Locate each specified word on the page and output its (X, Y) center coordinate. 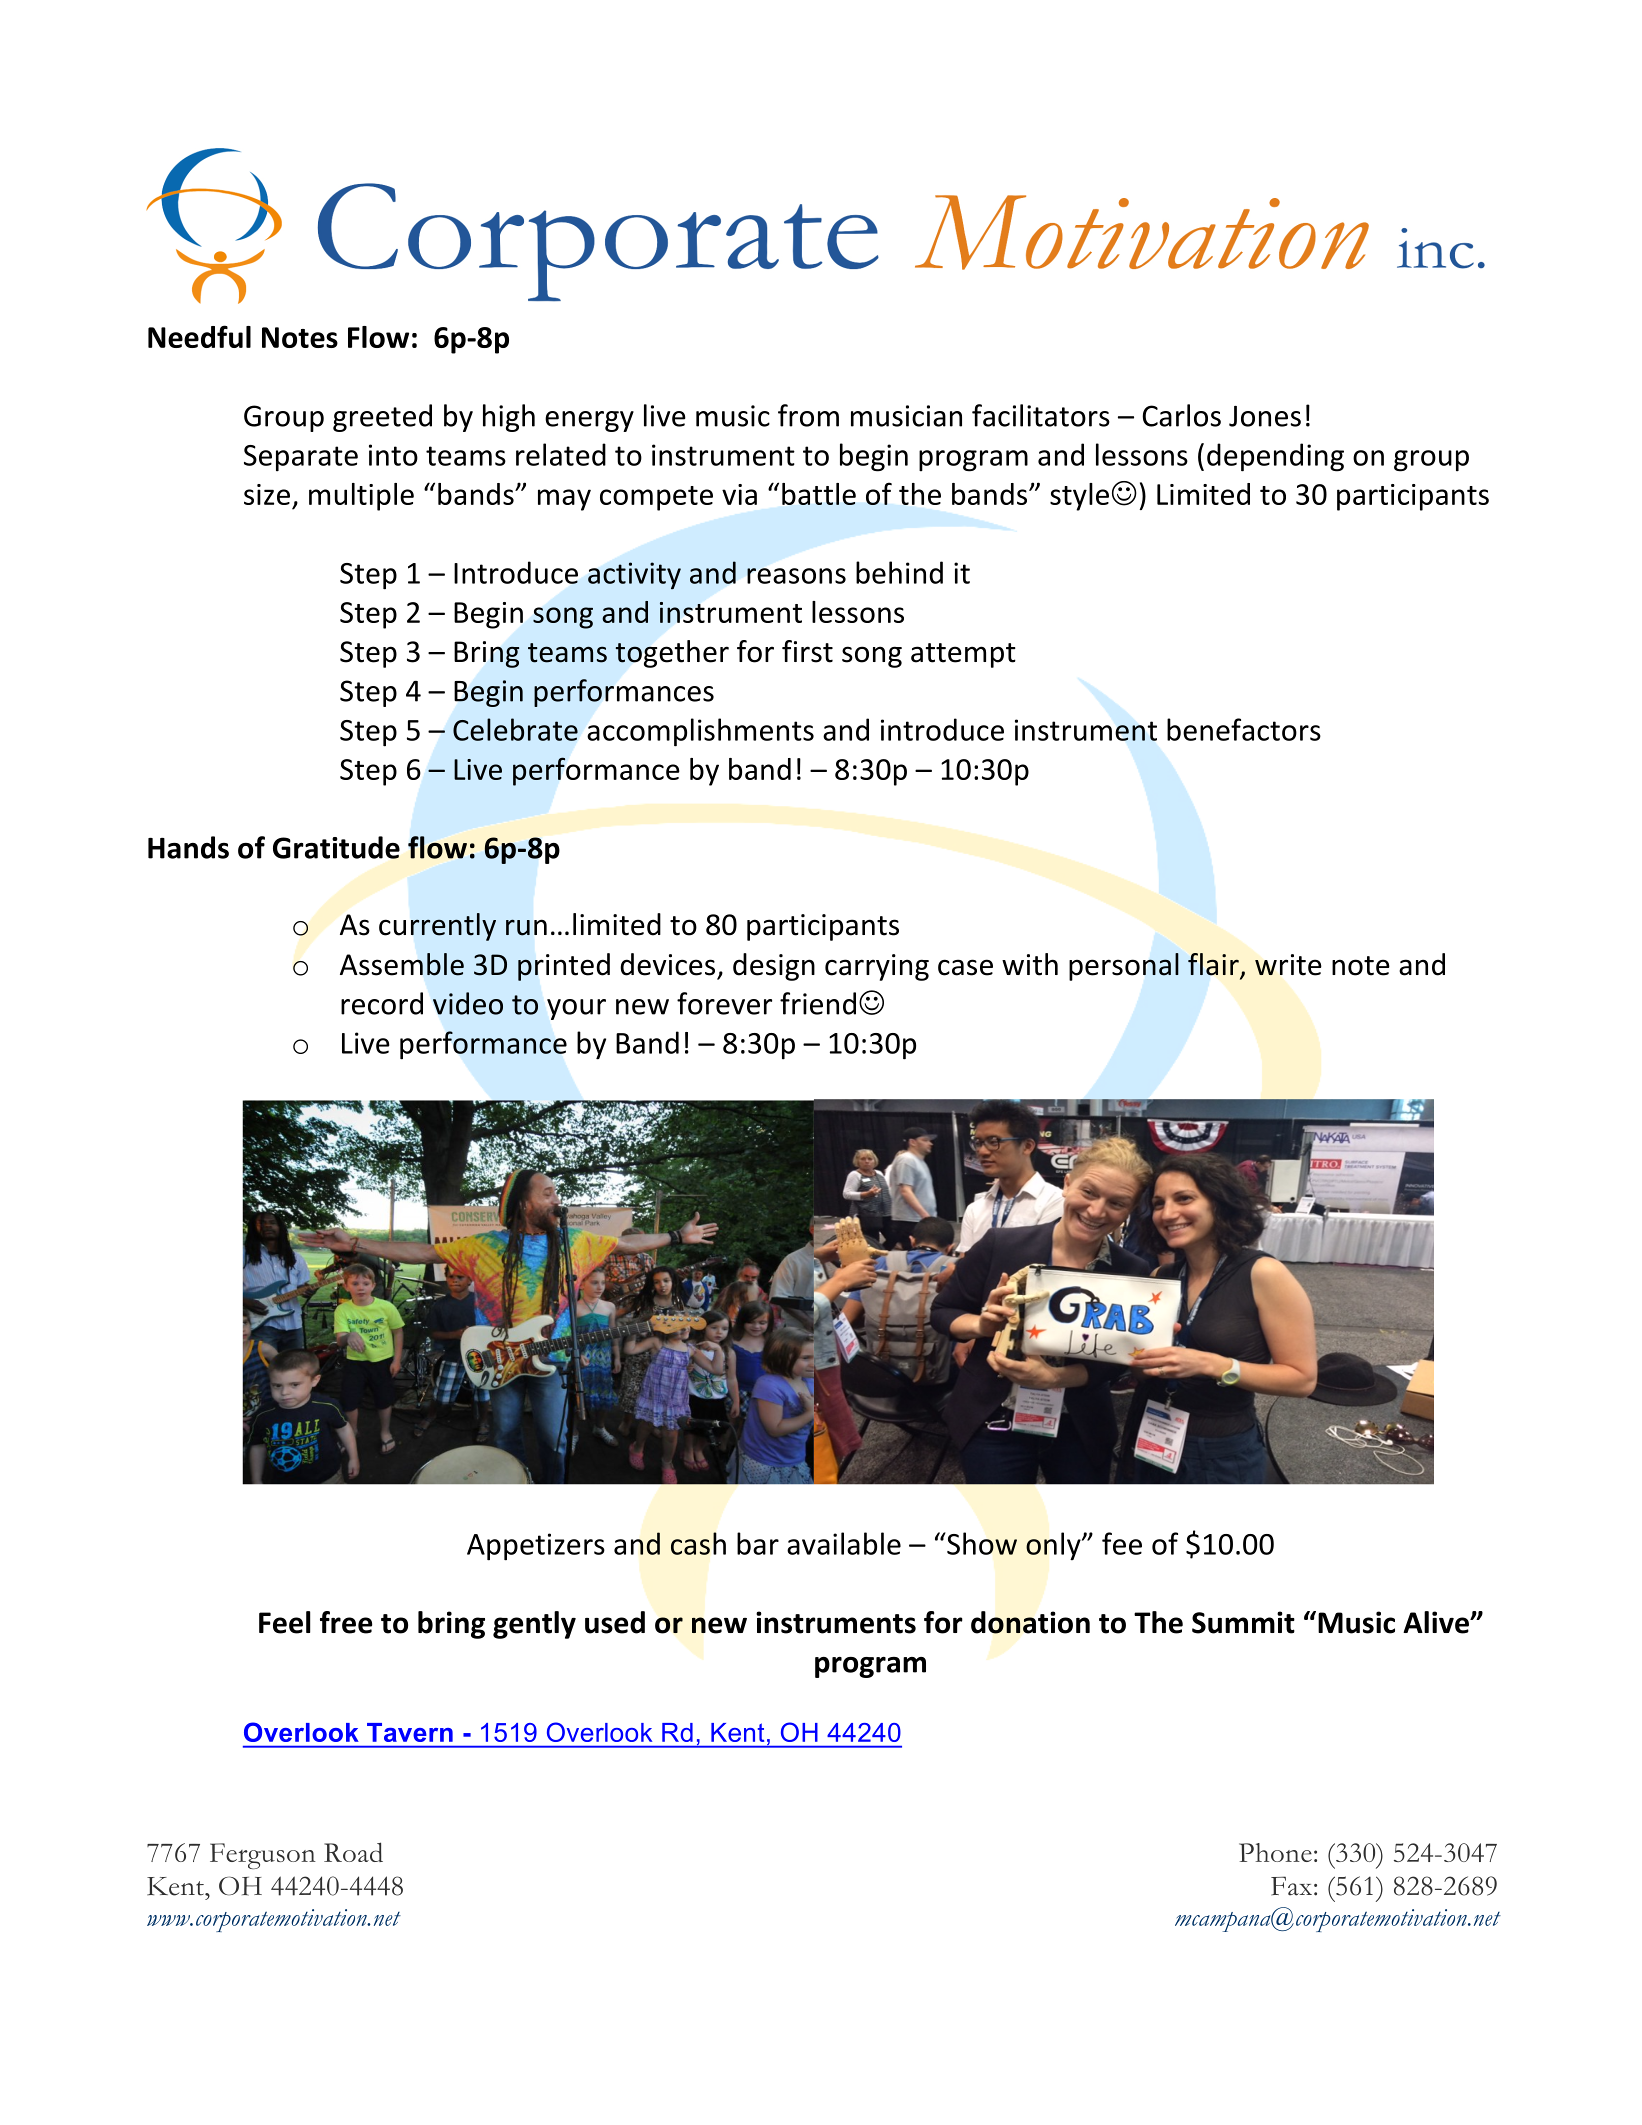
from (808, 415)
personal (1124, 967)
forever (724, 1003)
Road (353, 1852)
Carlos (1181, 415)
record (382, 1003)
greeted (382, 418)
